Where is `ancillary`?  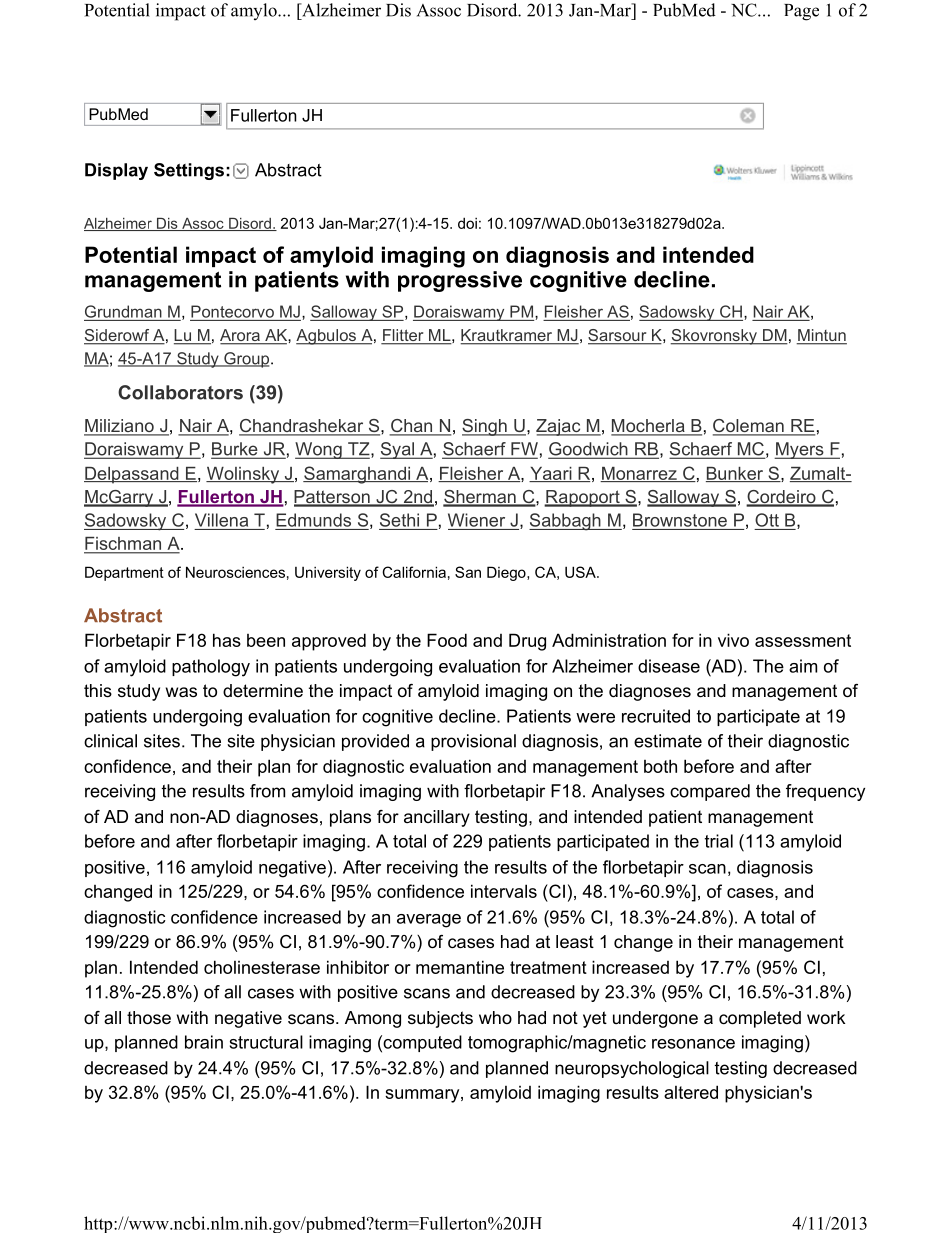
ancillary is located at coordinates (437, 818).
